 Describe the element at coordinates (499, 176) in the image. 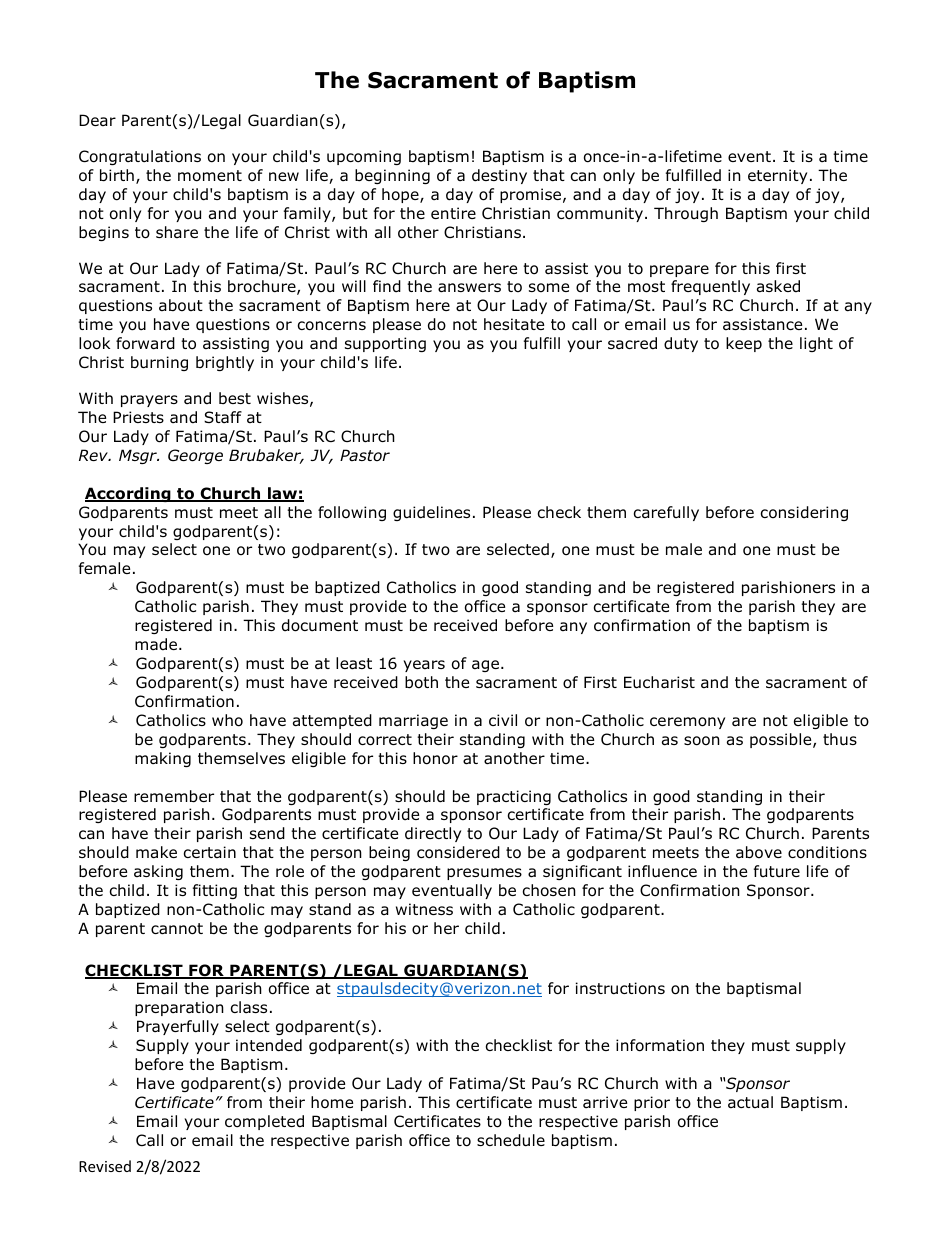

I see `destiny` at that location.
